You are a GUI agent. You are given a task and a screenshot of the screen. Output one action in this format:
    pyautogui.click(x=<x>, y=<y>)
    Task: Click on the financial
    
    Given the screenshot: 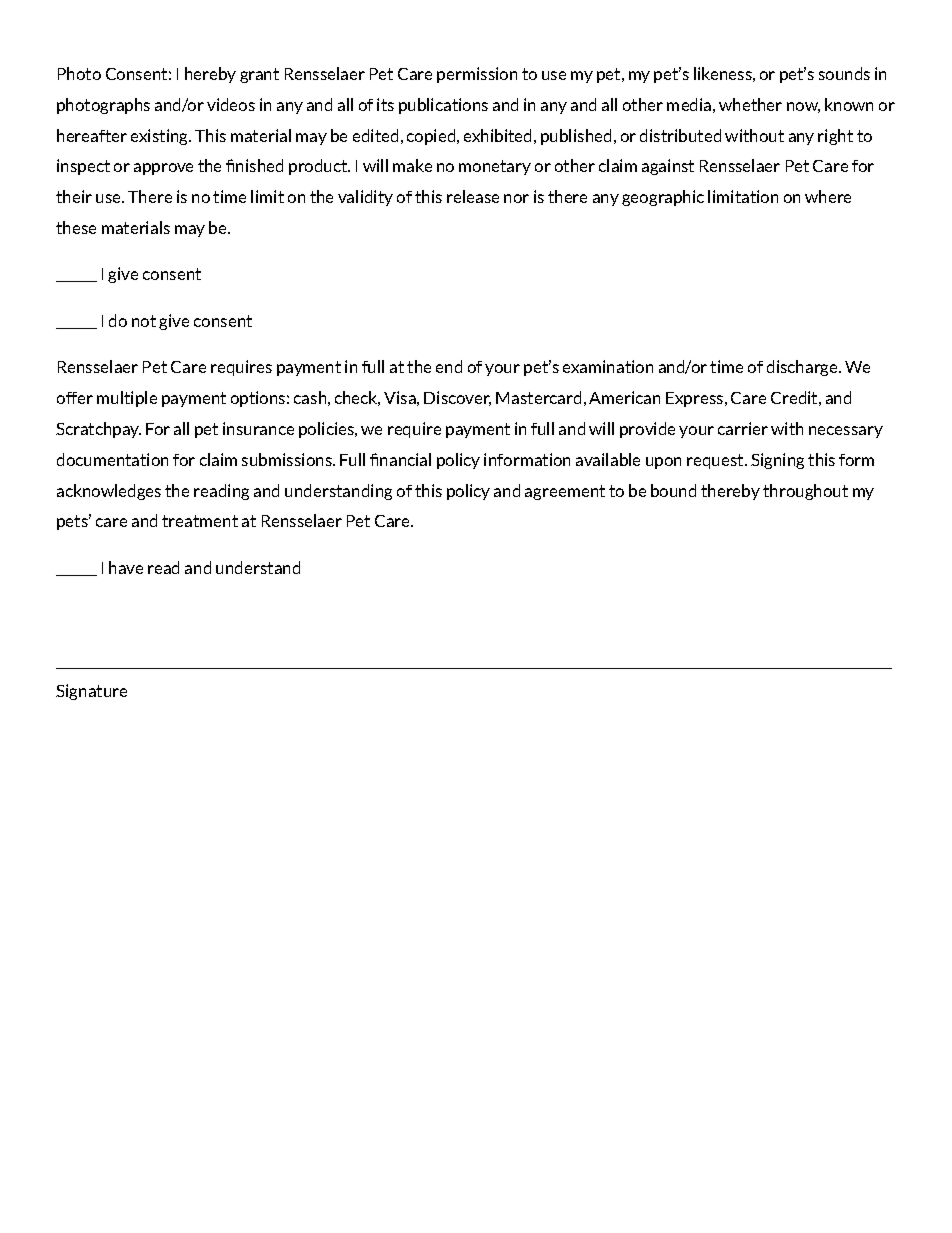 What is the action you would take?
    pyautogui.click(x=400, y=459)
